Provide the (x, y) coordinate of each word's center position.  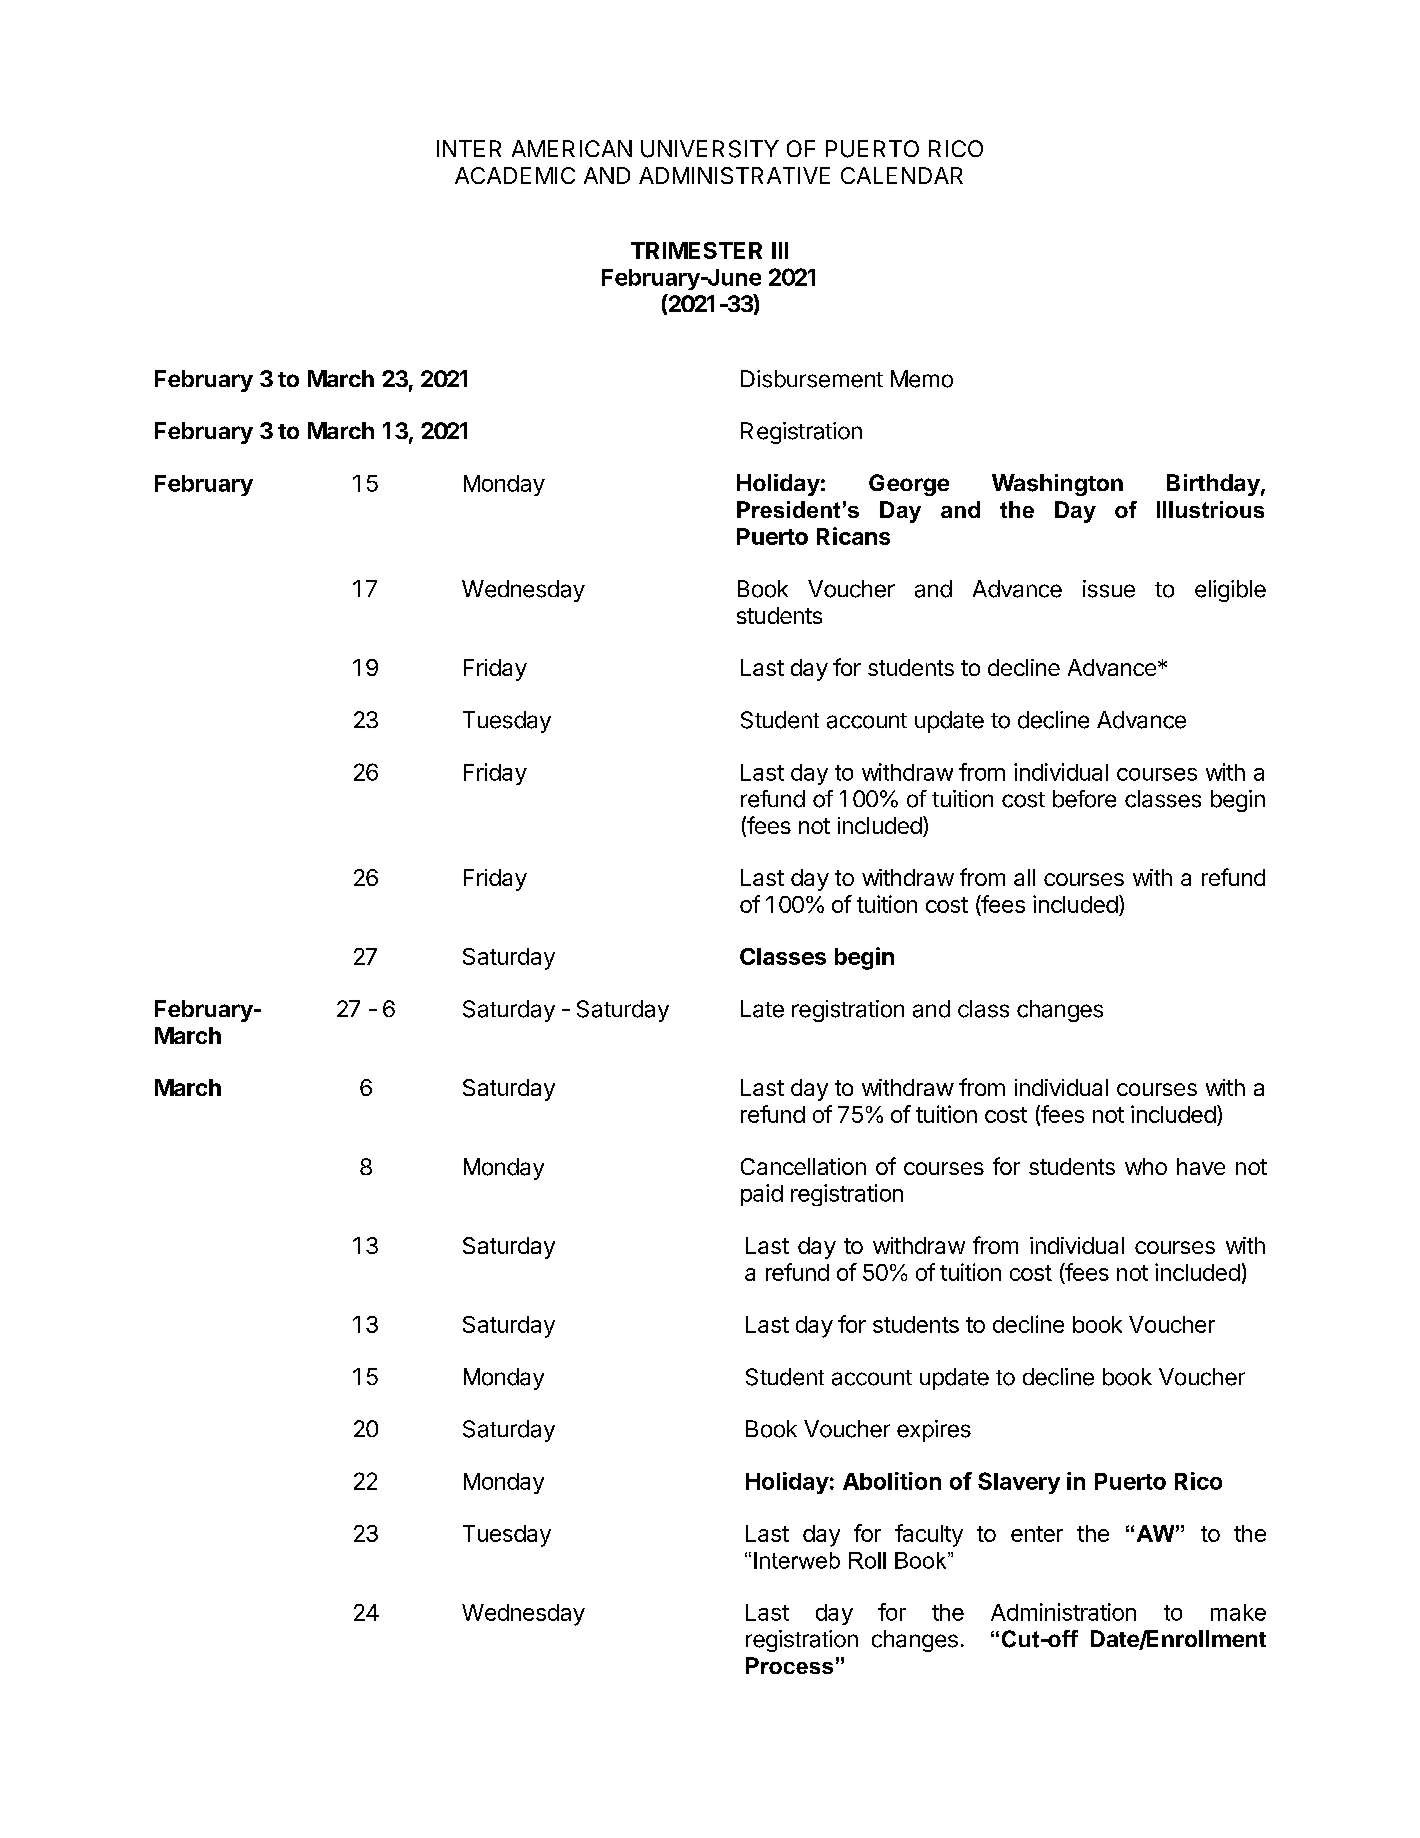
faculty (929, 1535)
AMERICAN (572, 148)
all (1024, 877)
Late (762, 1009)
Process (789, 1665)
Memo (922, 379)
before (1084, 799)
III (780, 250)
